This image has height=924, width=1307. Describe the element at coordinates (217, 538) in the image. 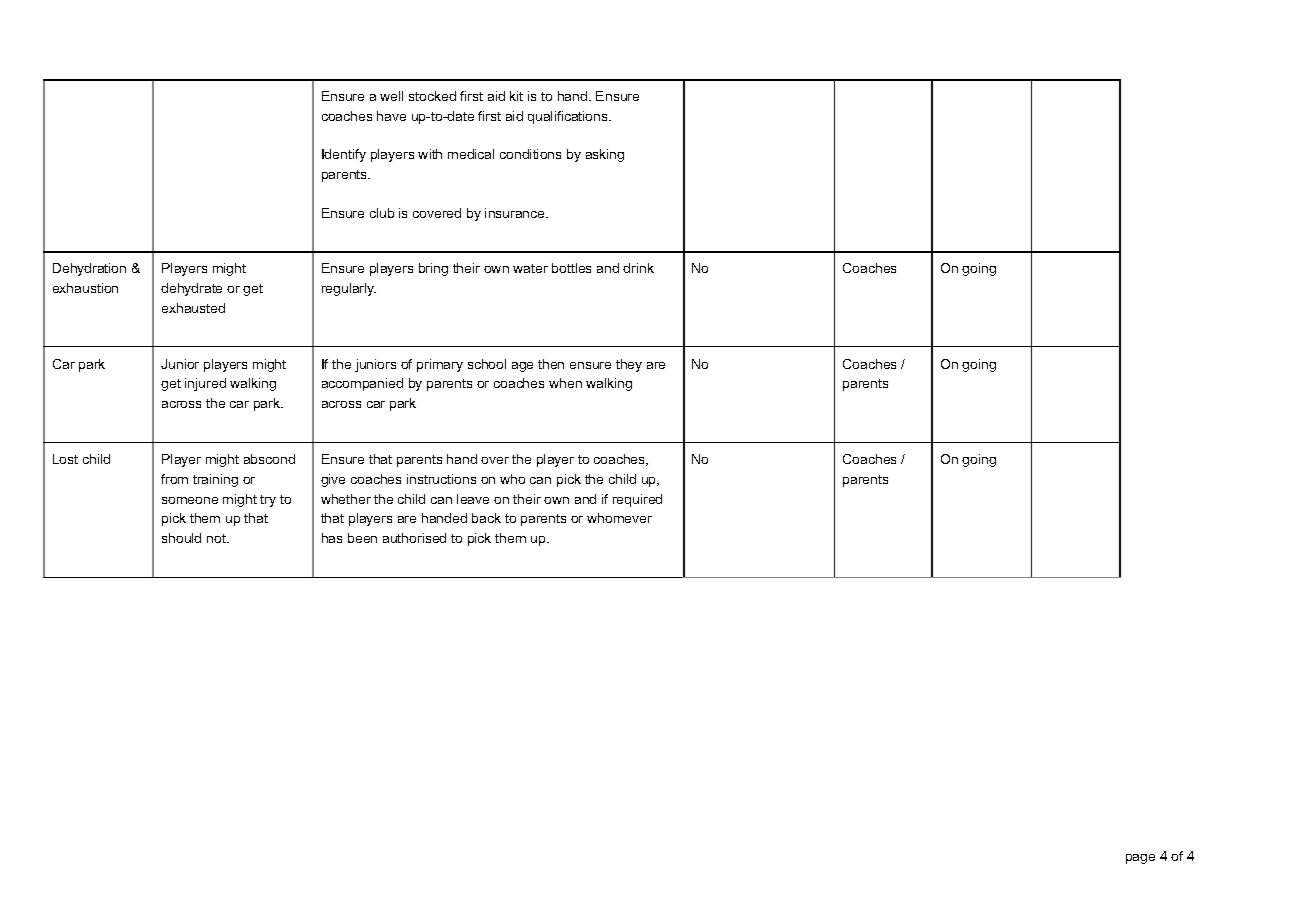

I see `not` at that location.
